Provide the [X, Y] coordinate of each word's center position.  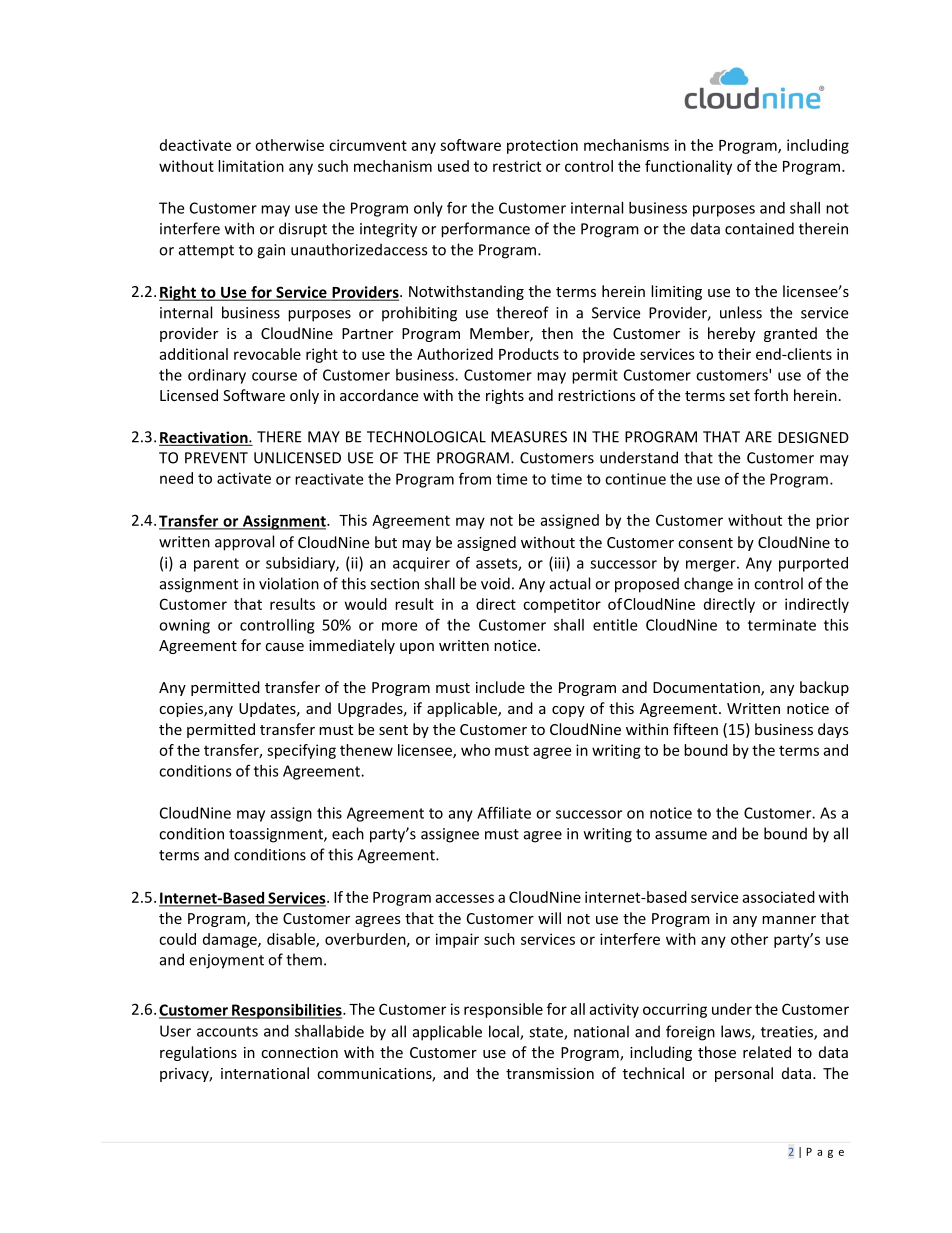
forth [771, 395]
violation [289, 583]
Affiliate [504, 812]
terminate [782, 625]
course [274, 376]
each [348, 833]
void [495, 583]
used [453, 166]
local [505, 1032]
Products [529, 354]
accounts [227, 1031]
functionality [688, 167]
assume [681, 835]
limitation [251, 166]
